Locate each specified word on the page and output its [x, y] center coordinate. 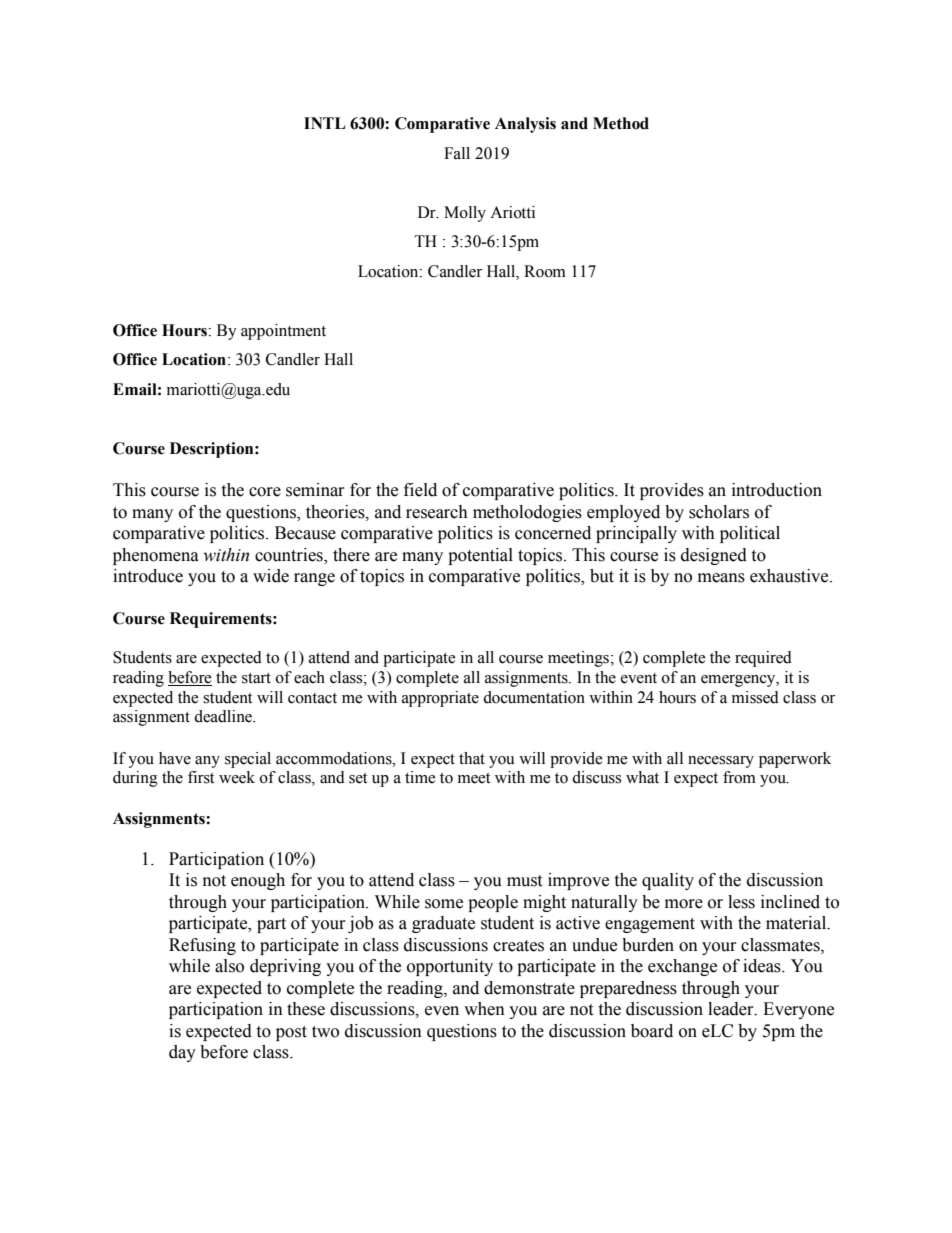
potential [480, 556]
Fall [457, 153]
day [182, 1053]
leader [732, 1009]
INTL [325, 123]
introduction [777, 490]
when [484, 1009]
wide [271, 576]
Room [545, 271]
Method [621, 123]
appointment [283, 332]
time [420, 777]
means [721, 578]
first [201, 777]
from [739, 777]
